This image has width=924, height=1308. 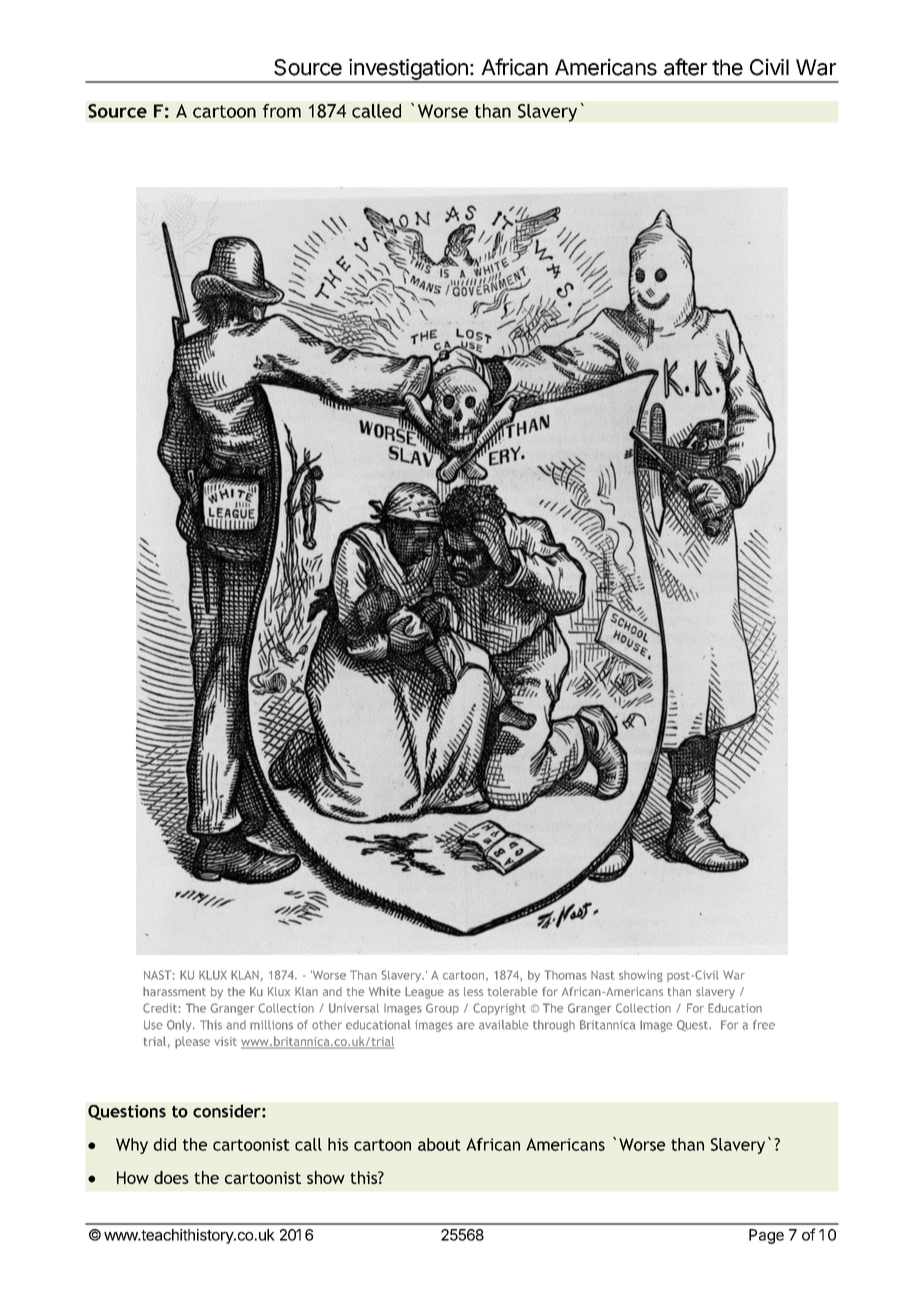 I want to click on visit, so click(x=226, y=1041).
